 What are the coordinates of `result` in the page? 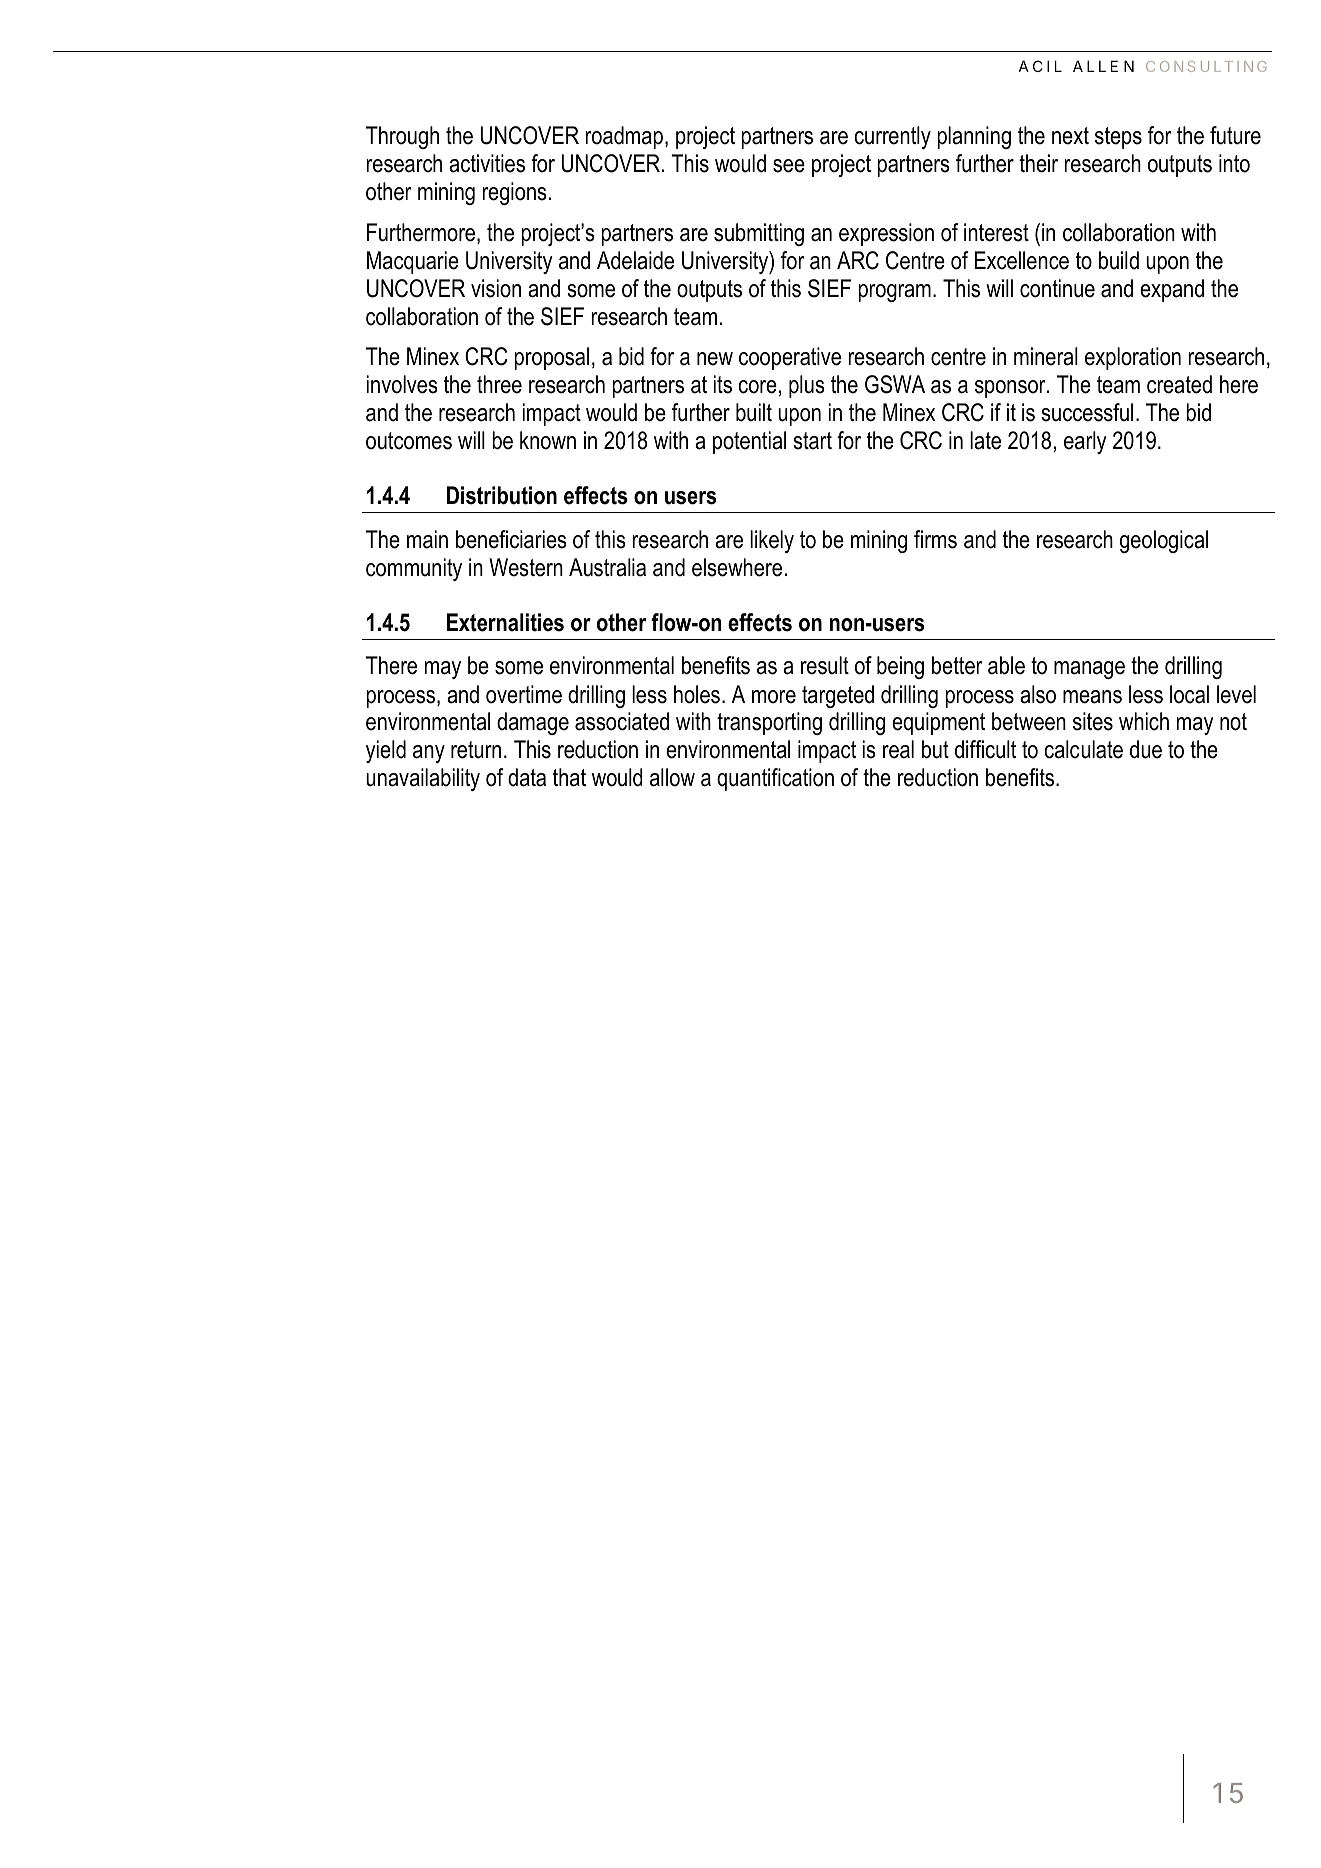 It's located at (825, 665).
